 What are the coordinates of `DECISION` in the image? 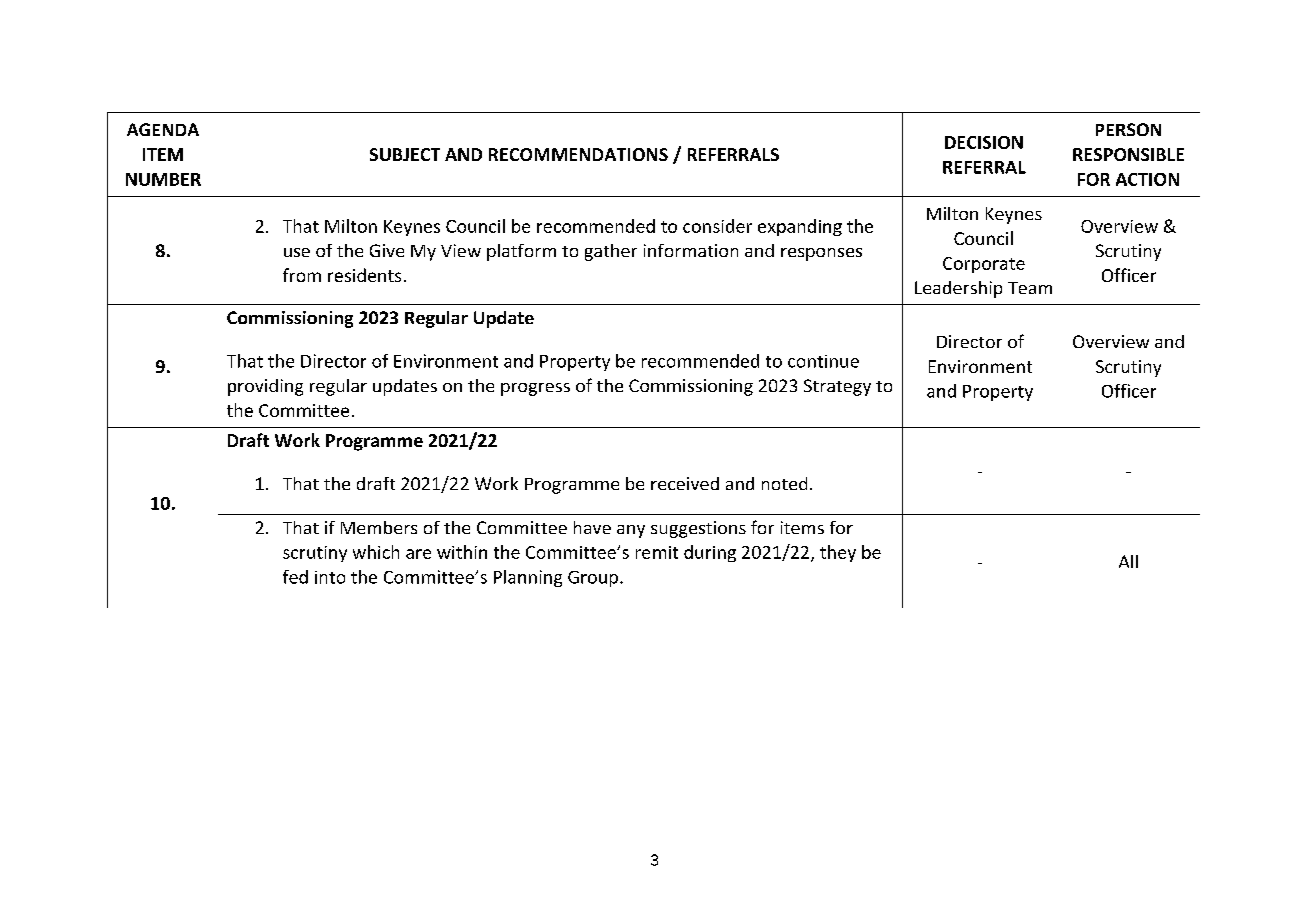 It's located at (984, 142).
